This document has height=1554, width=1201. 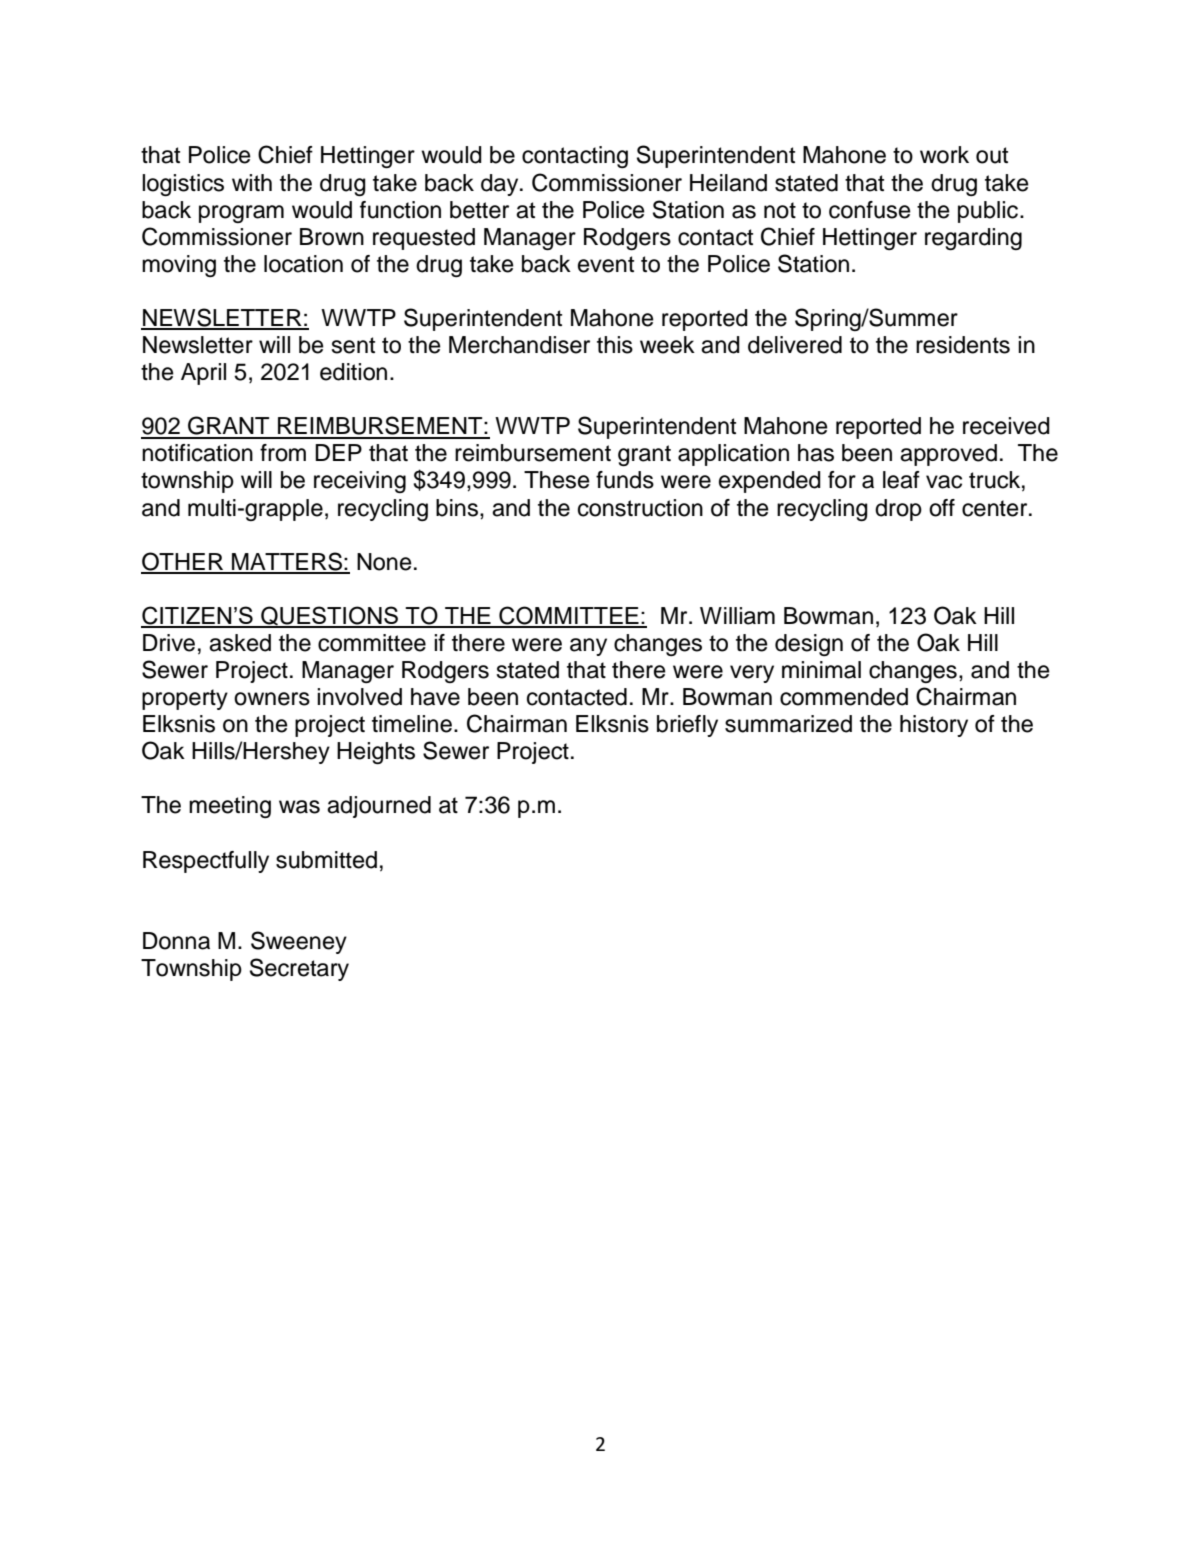 What do you see at coordinates (934, 726) in the document?
I see `history` at bounding box center [934, 726].
